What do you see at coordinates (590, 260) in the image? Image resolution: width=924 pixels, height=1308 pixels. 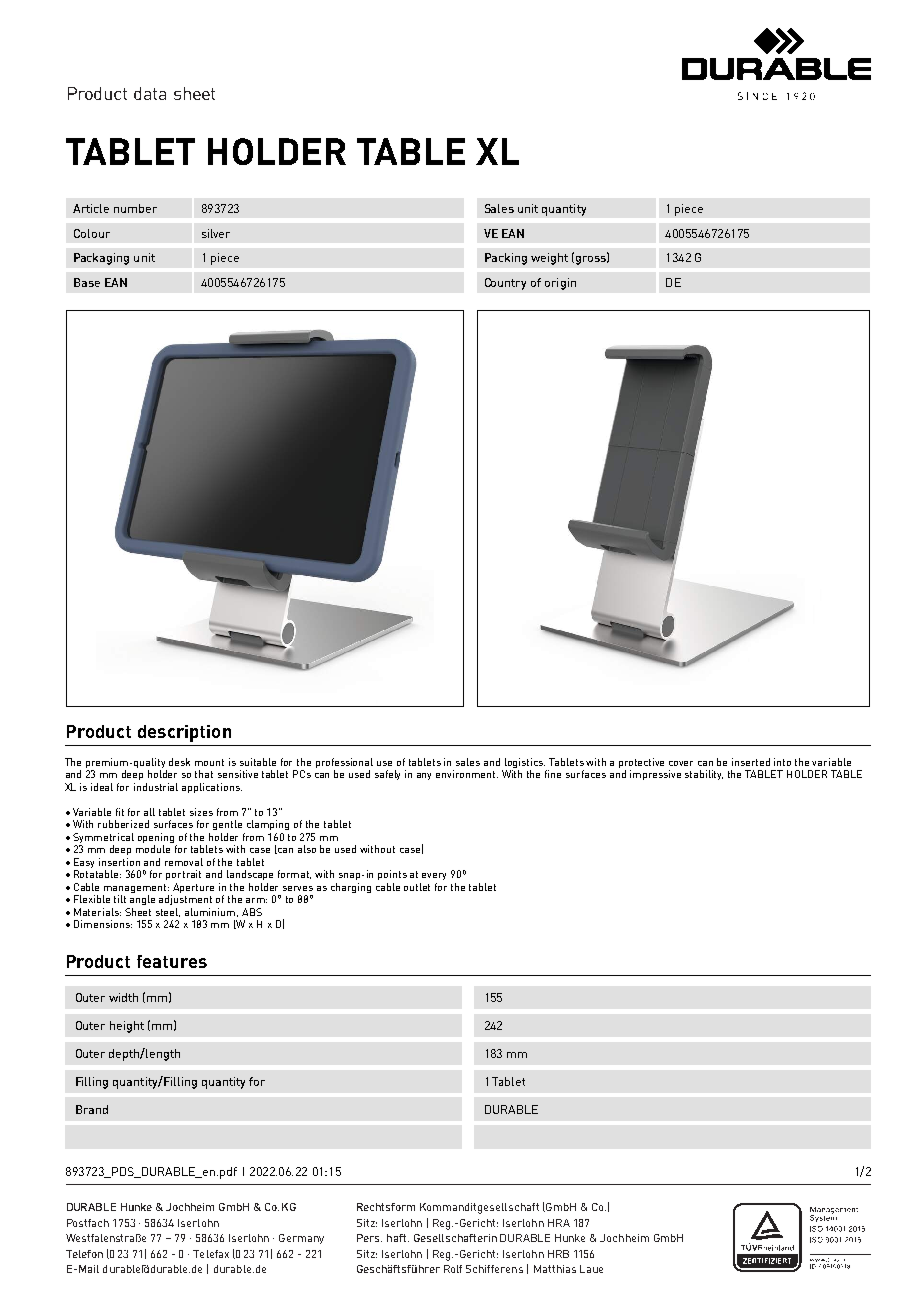 I see `gross` at bounding box center [590, 260].
